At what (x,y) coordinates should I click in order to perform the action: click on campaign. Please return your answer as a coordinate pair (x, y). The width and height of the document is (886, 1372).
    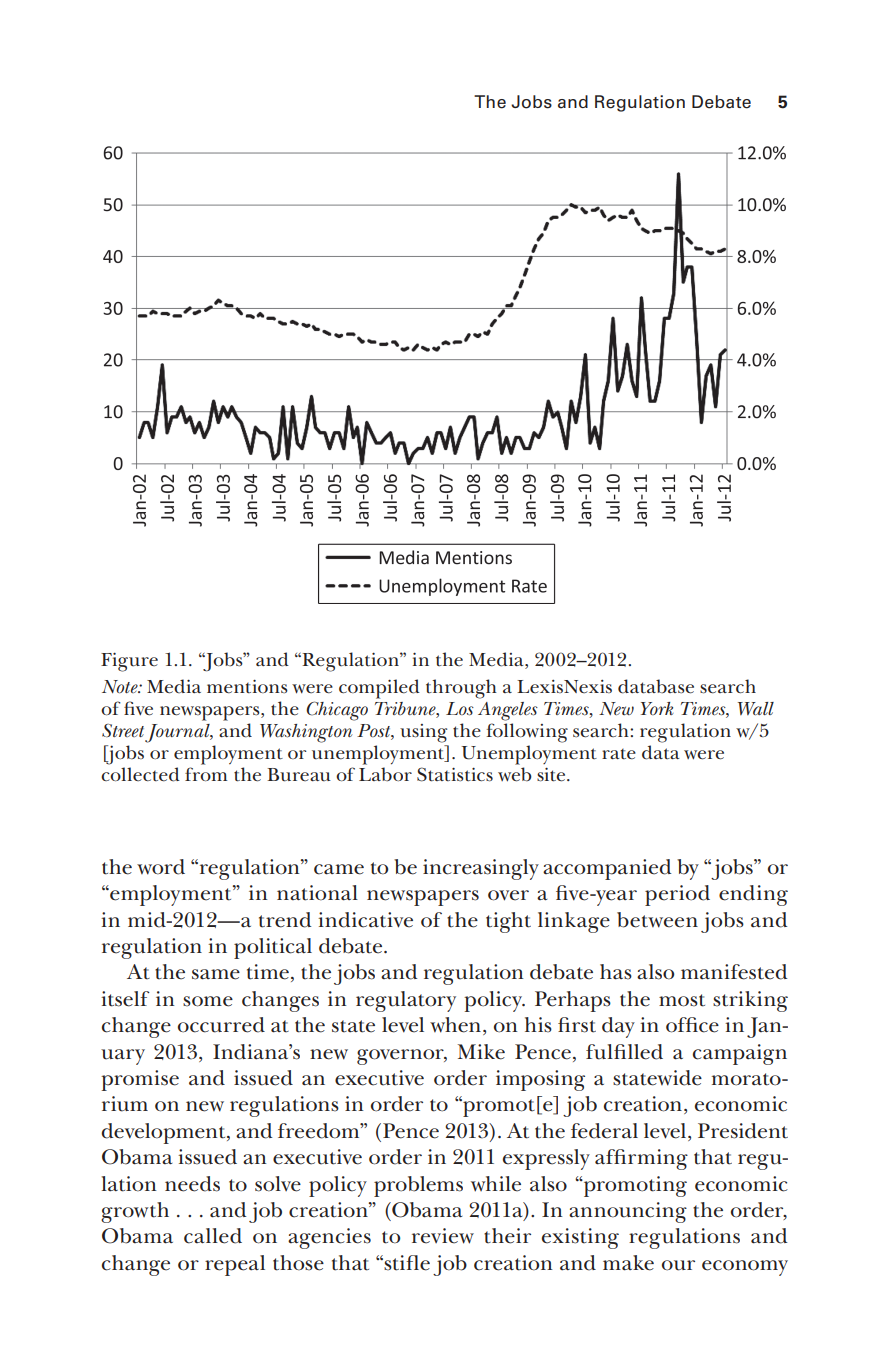
    Looking at the image, I should click on (740, 1054).
